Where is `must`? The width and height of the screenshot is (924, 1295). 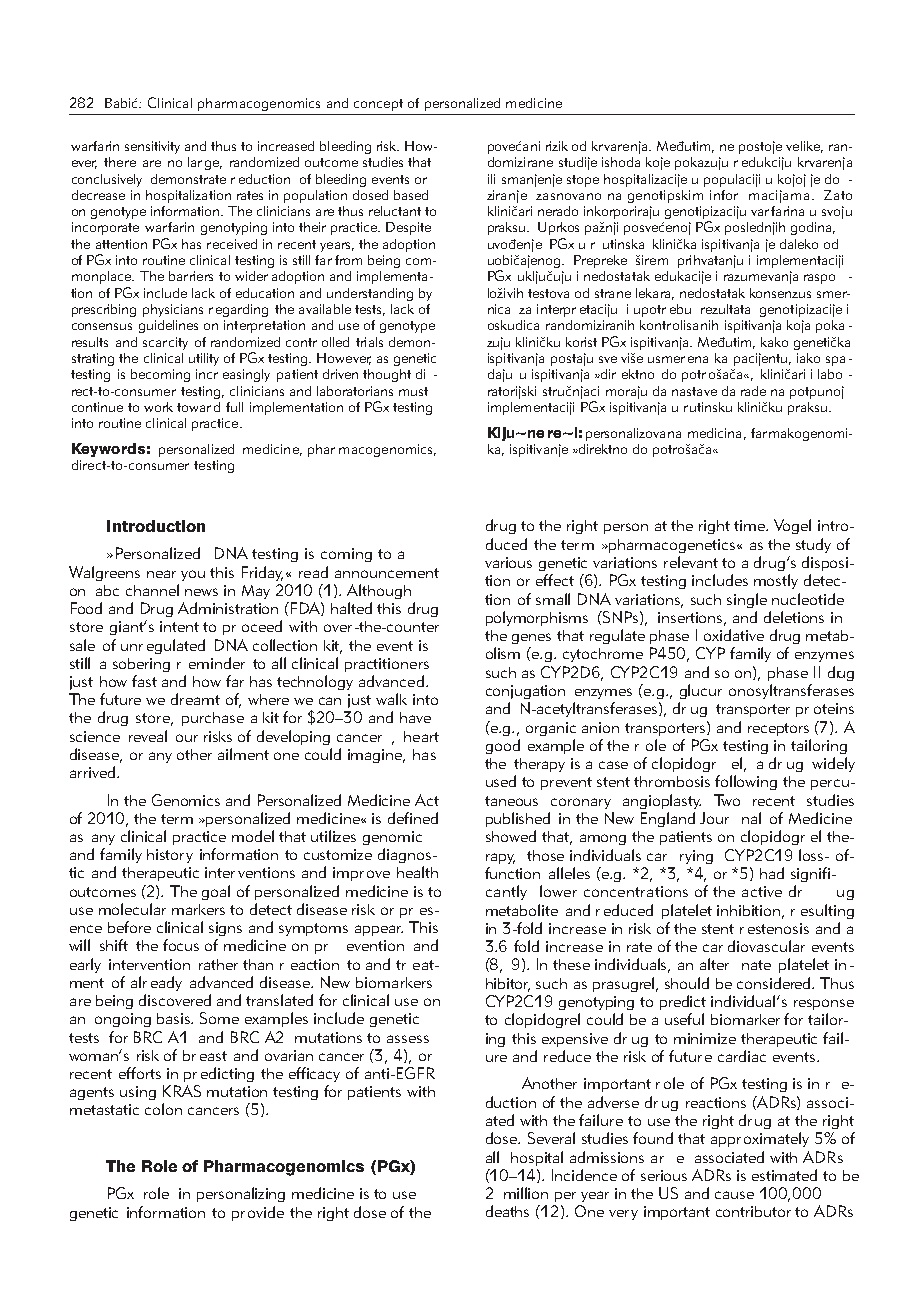 must is located at coordinates (413, 391).
